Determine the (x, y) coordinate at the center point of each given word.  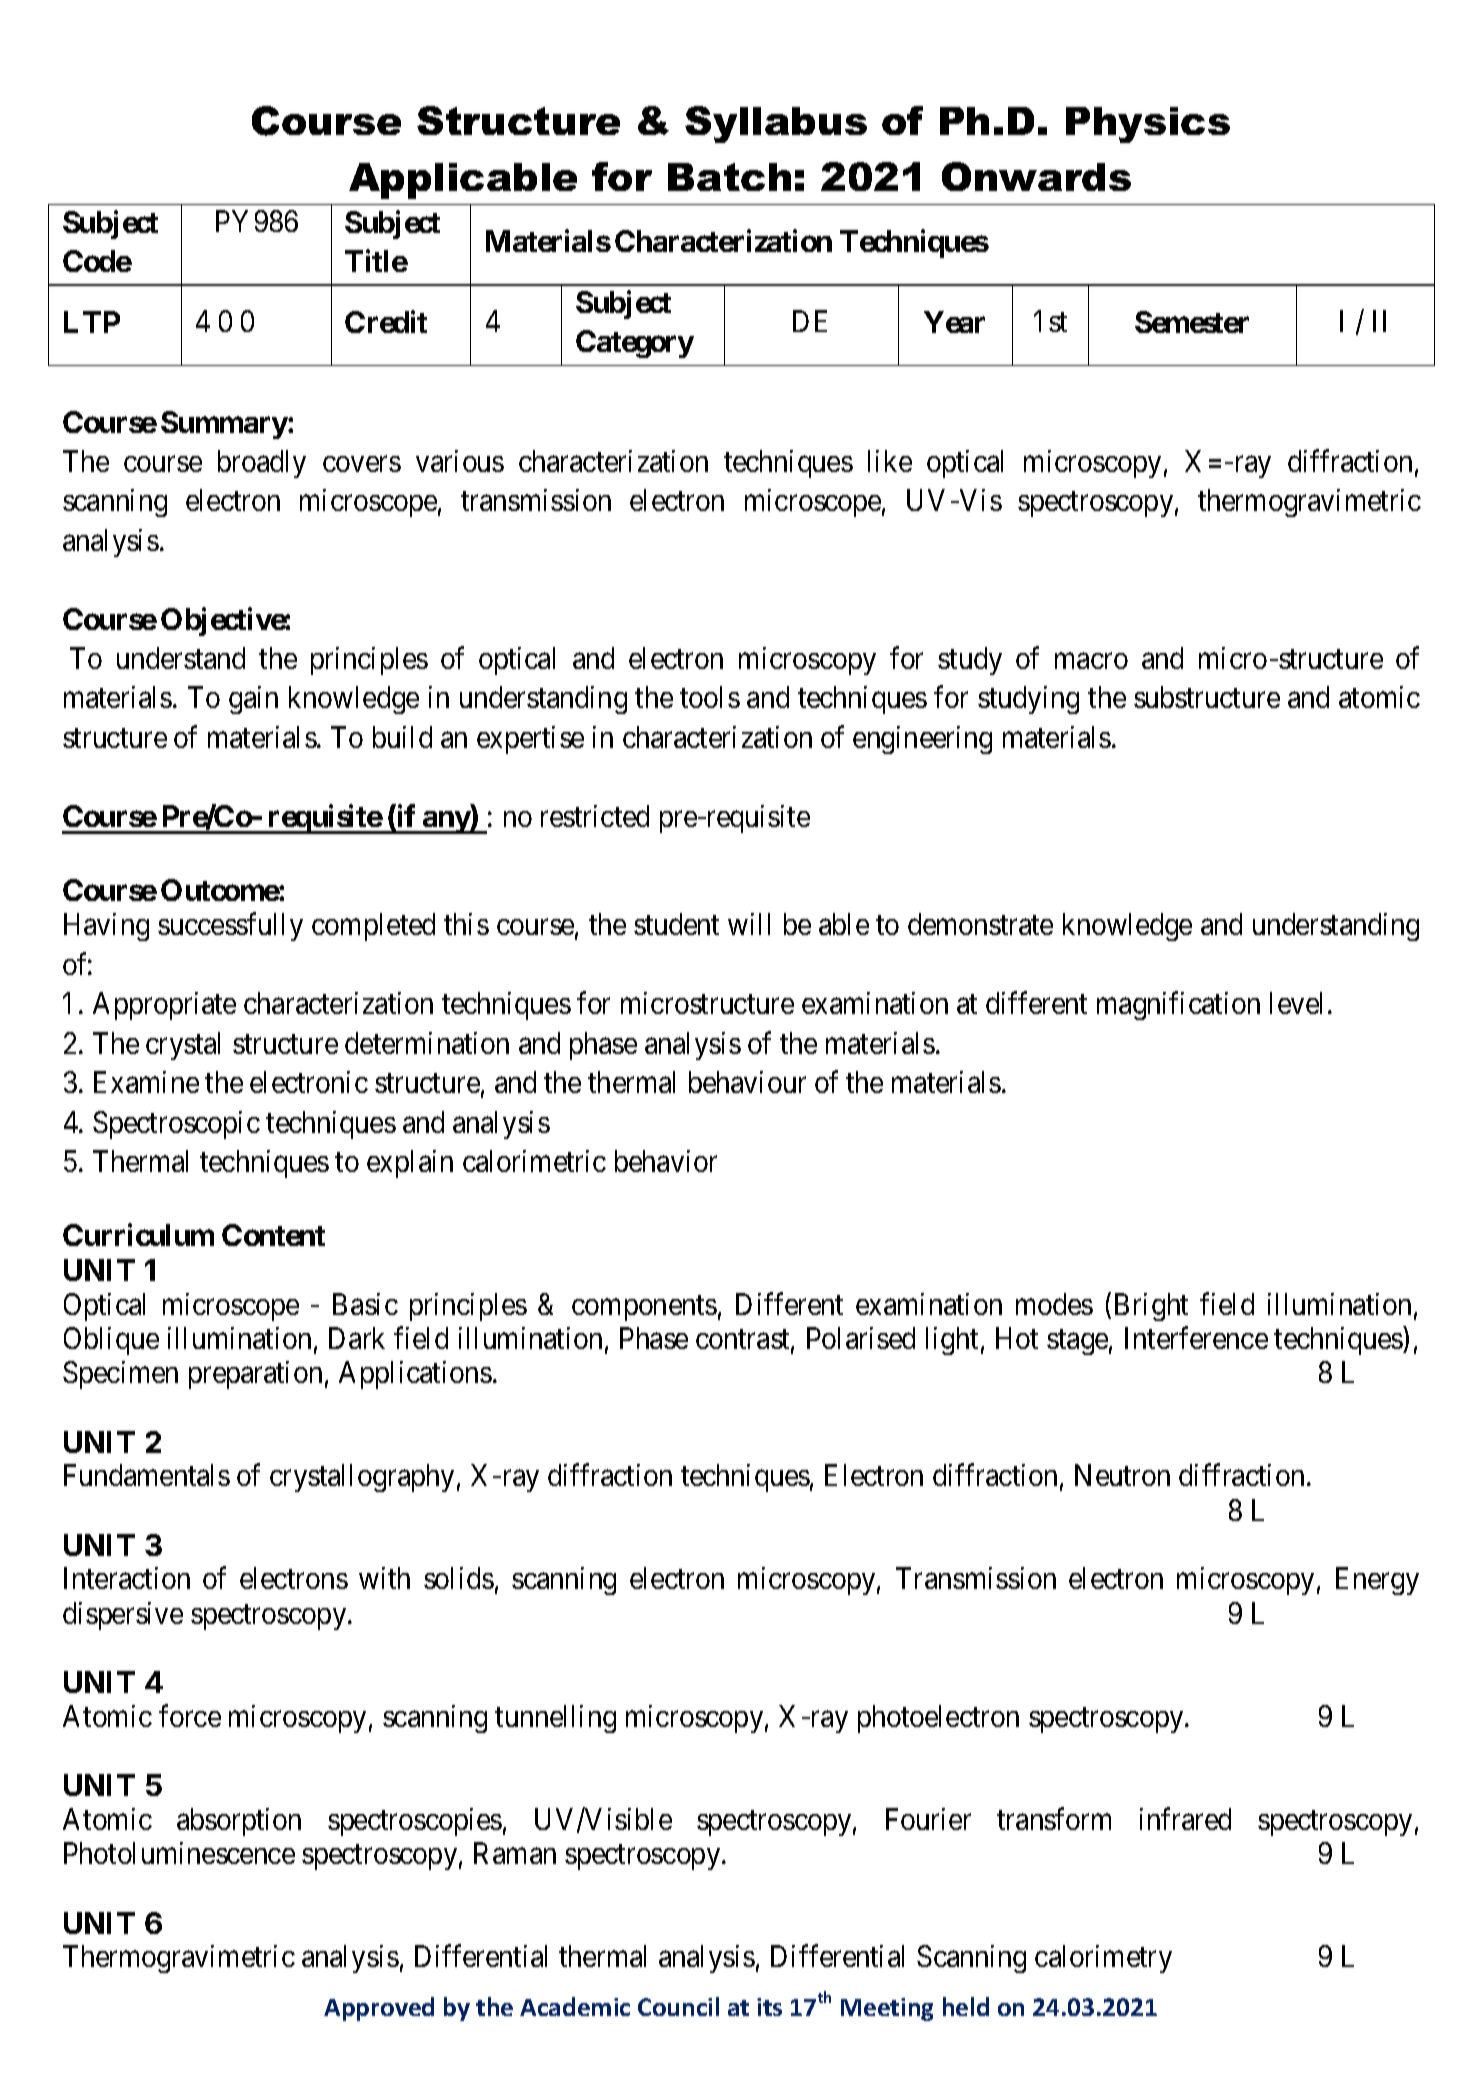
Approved (379, 2009)
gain (253, 700)
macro (1091, 661)
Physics (1148, 125)
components (644, 1308)
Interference (1196, 1338)
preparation (255, 1375)
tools (710, 697)
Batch (729, 177)
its (769, 2007)
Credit (386, 321)
